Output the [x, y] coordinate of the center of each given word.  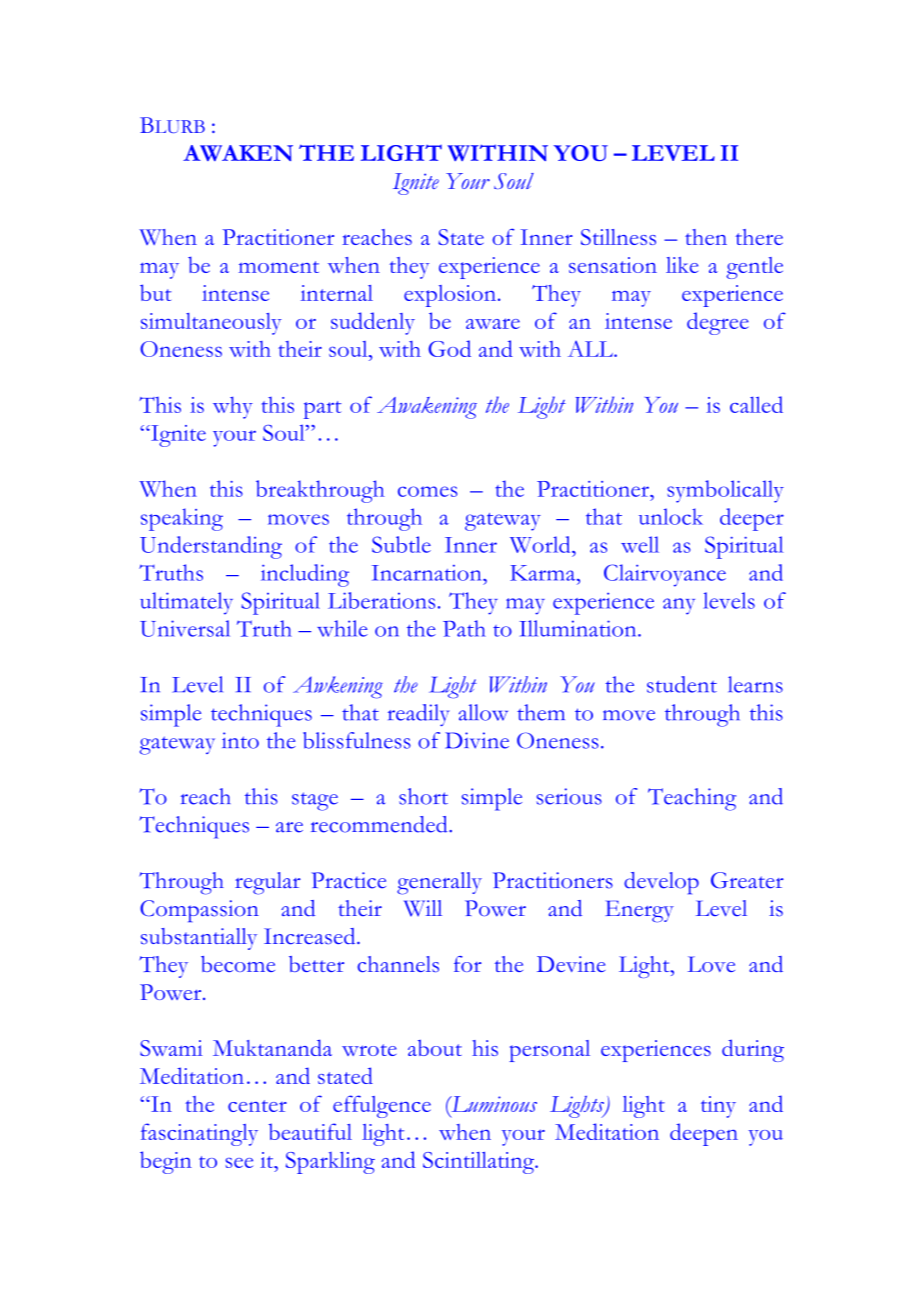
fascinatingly [199, 1134]
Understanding [211, 547]
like [682, 265]
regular [268, 883]
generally [439, 883]
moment [279, 267]
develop [661, 883]
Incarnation [428, 573]
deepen [704, 1134]
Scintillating [480, 1163]
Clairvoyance [665, 575]
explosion [450, 296]
